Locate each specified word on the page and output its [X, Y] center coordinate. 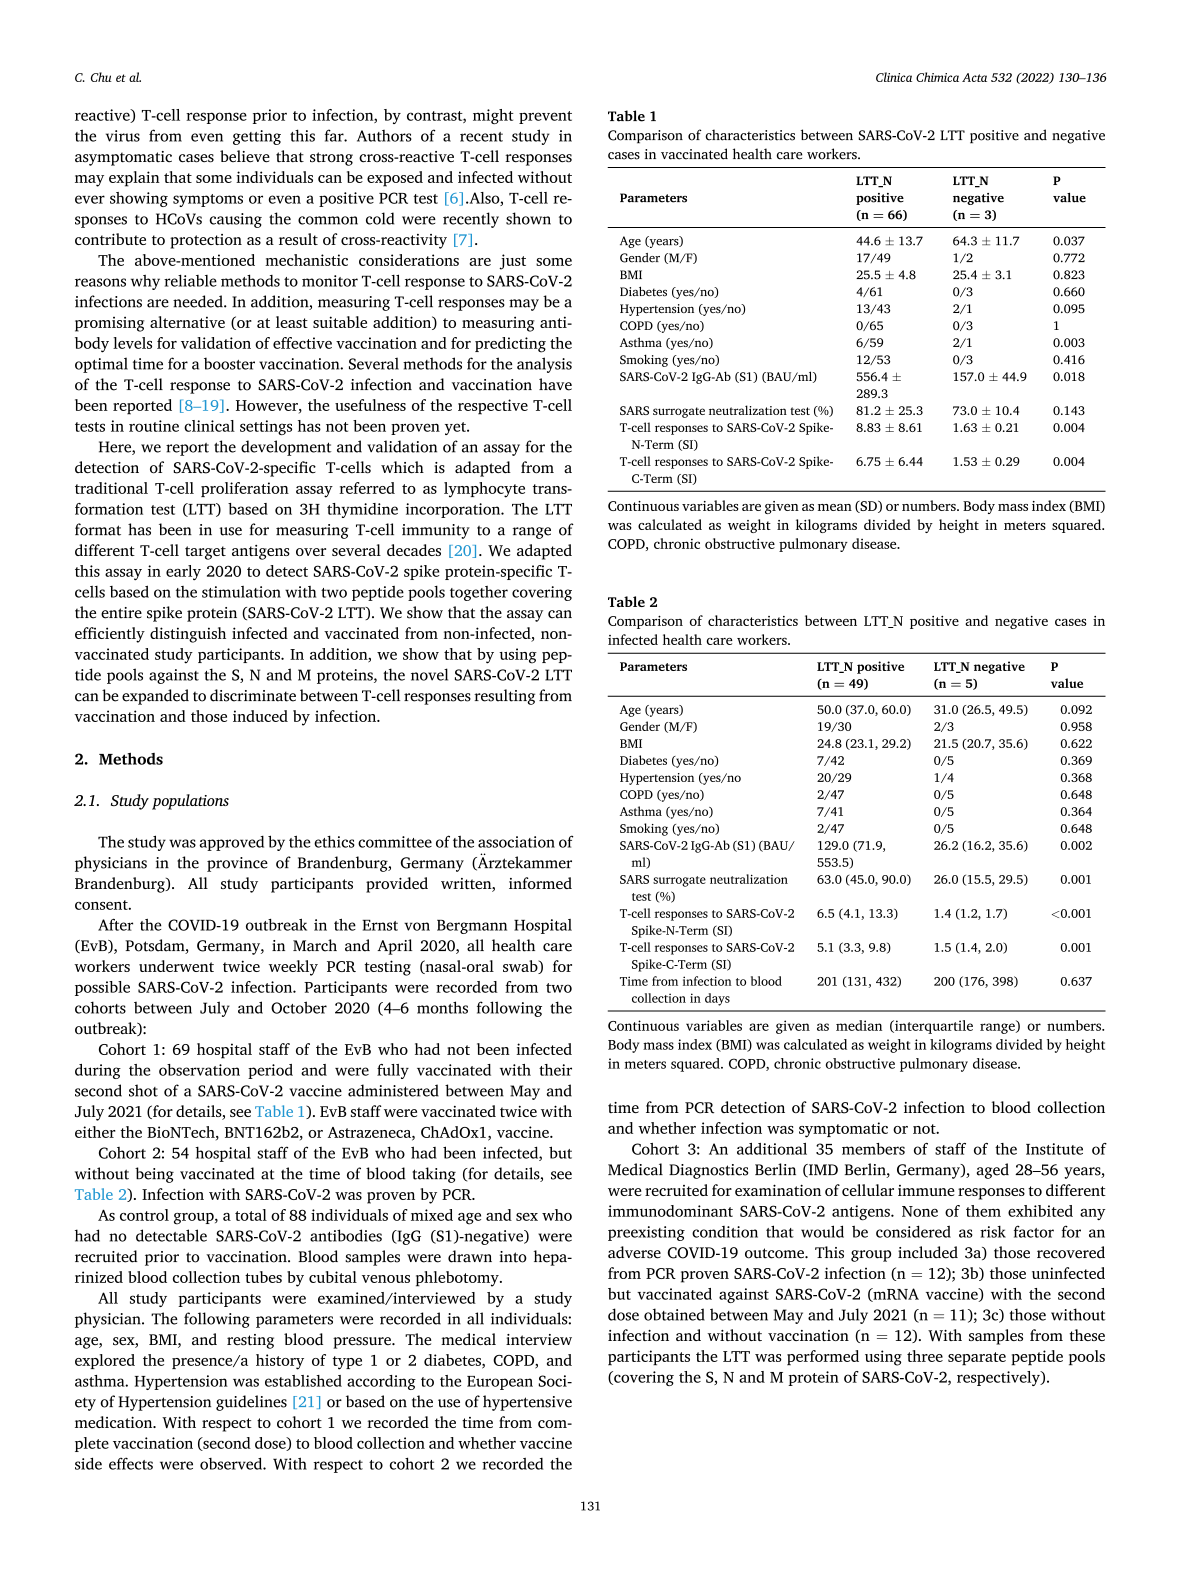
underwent [176, 966]
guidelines [251, 1403]
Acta [974, 77]
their [555, 1070]
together [479, 593]
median [859, 1025]
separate [977, 1359]
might [493, 116]
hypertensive [527, 1403]
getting [257, 137]
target [205, 553]
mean [835, 507]
